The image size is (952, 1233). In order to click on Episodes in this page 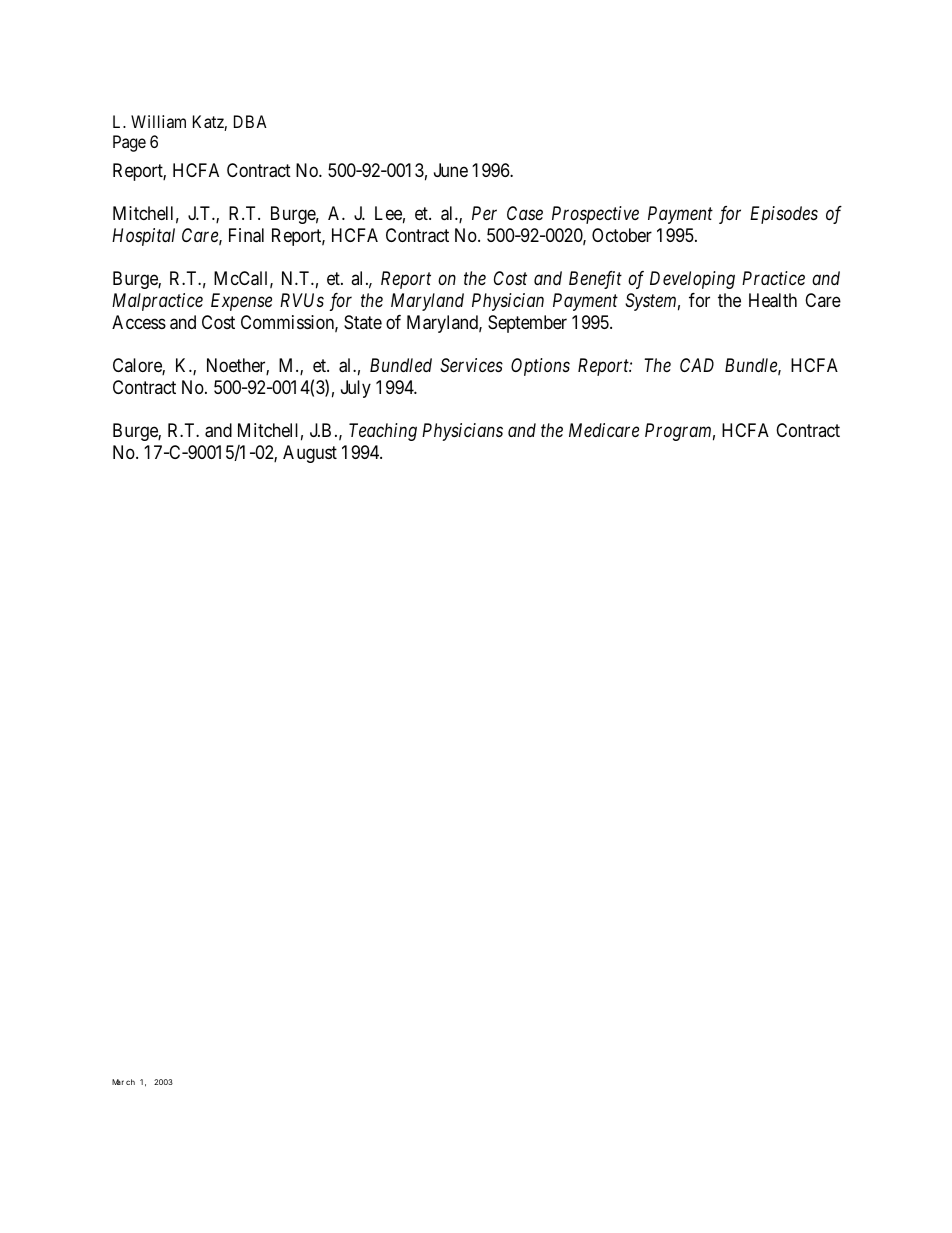, I will do `click(784, 215)`.
